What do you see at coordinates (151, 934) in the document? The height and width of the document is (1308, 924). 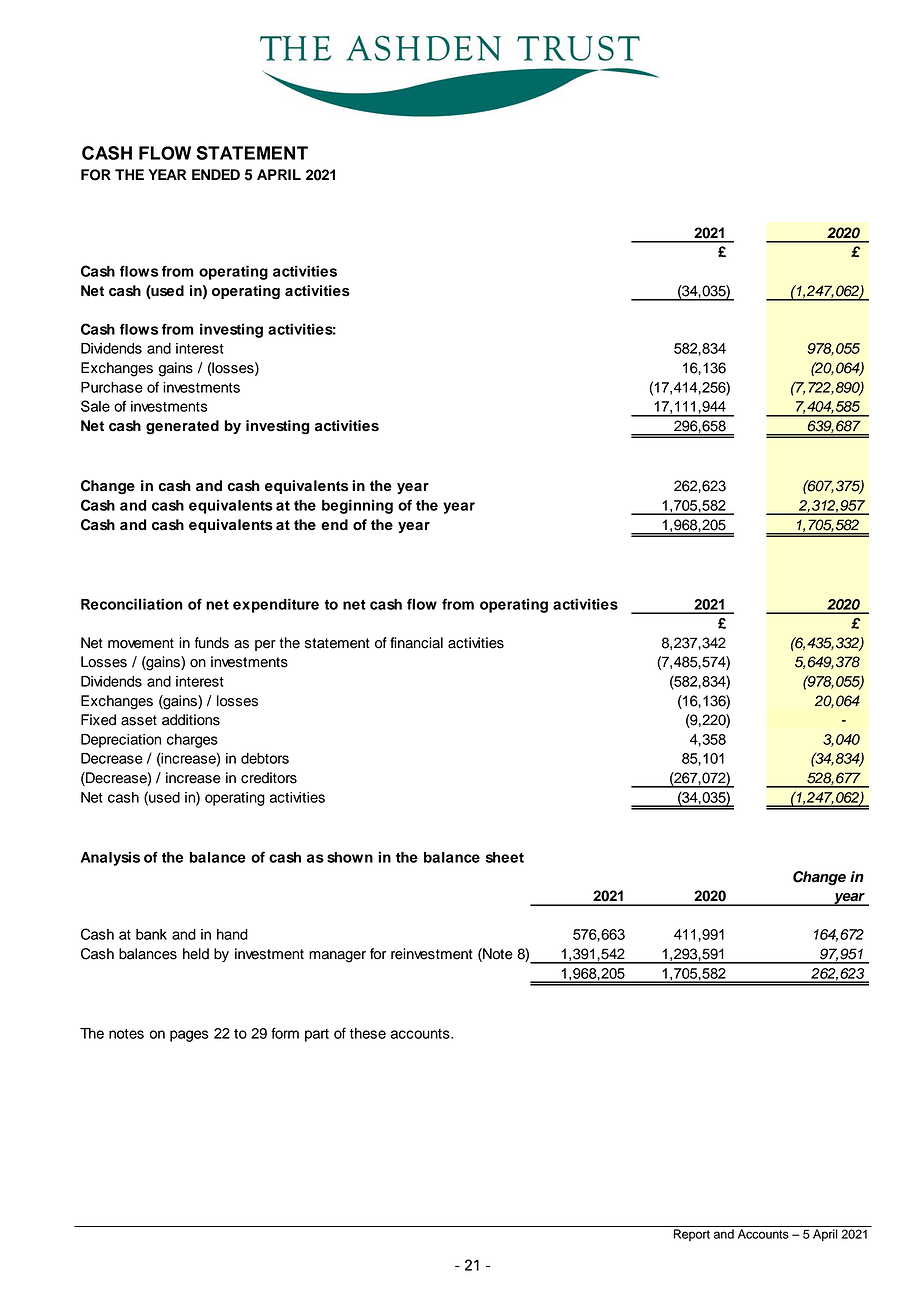 I see `bank` at bounding box center [151, 934].
